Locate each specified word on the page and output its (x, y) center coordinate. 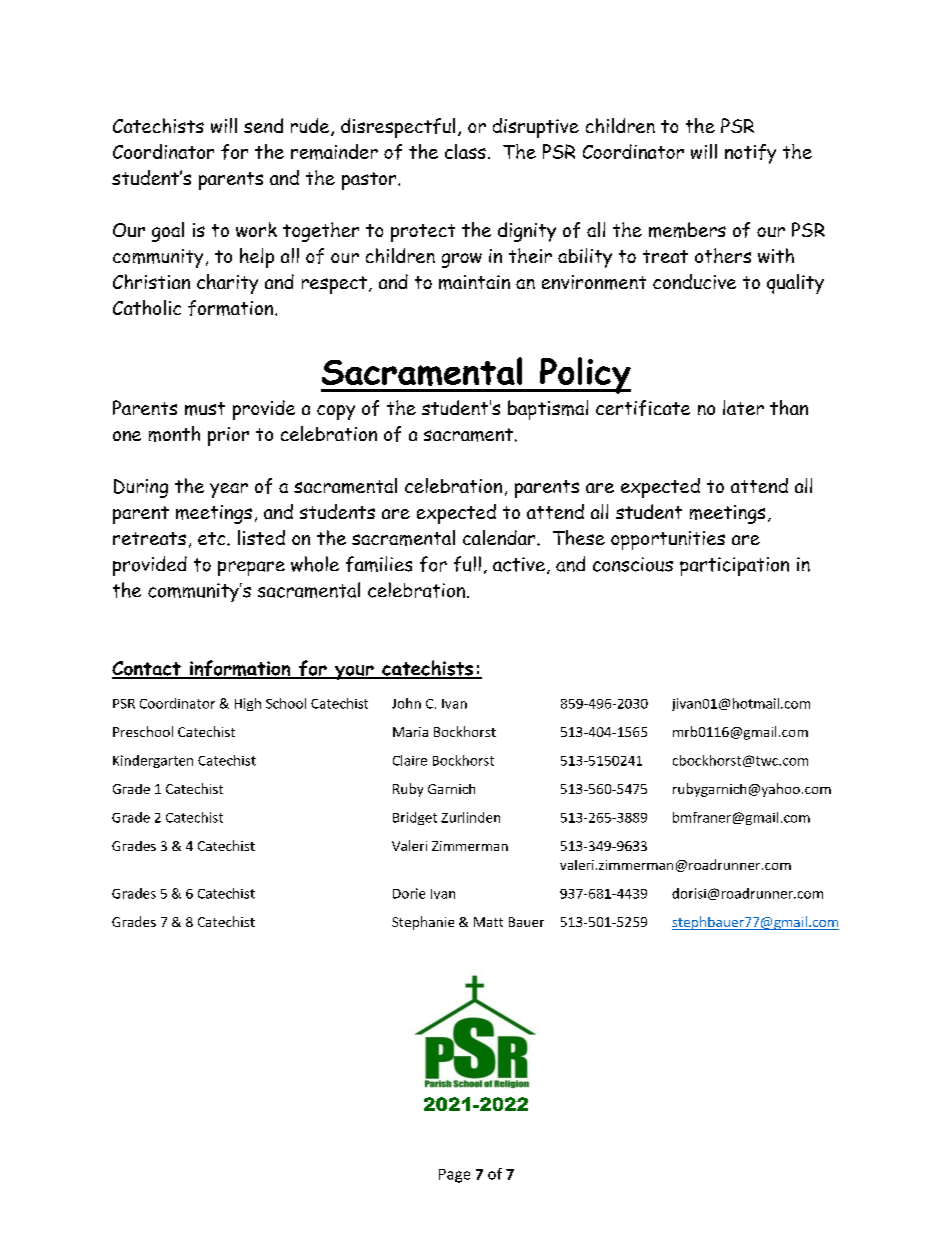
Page (454, 1176)
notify (750, 154)
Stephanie (423, 923)
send (263, 125)
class (465, 151)
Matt (488, 922)
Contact (147, 669)
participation (734, 566)
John (406, 703)
